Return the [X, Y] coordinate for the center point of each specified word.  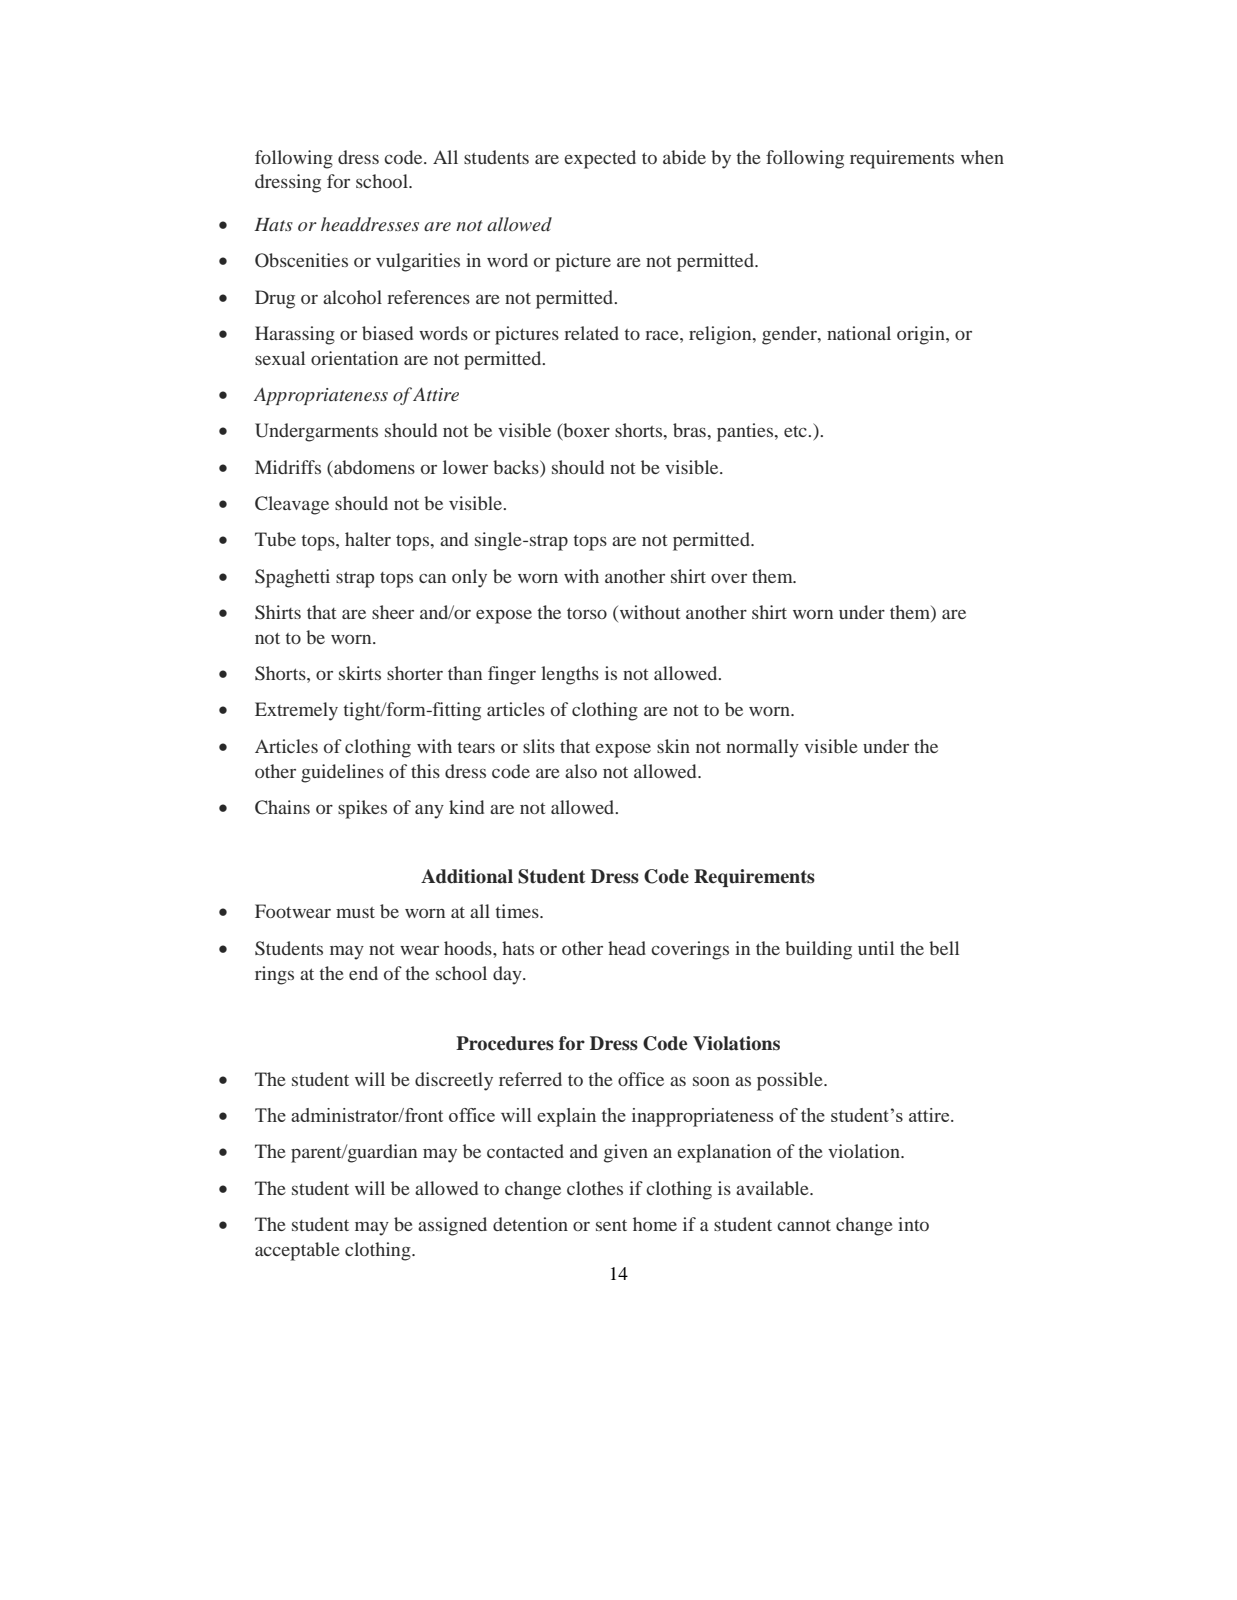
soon [711, 1081]
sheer [393, 612]
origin [922, 335]
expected [600, 159]
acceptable [297, 1251]
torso [587, 613]
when [982, 157]
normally [762, 748]
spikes [362, 809]
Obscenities [301, 260]
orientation [354, 358]
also [581, 771]
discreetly [454, 1081]
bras [689, 430]
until [876, 948]
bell [944, 948]
